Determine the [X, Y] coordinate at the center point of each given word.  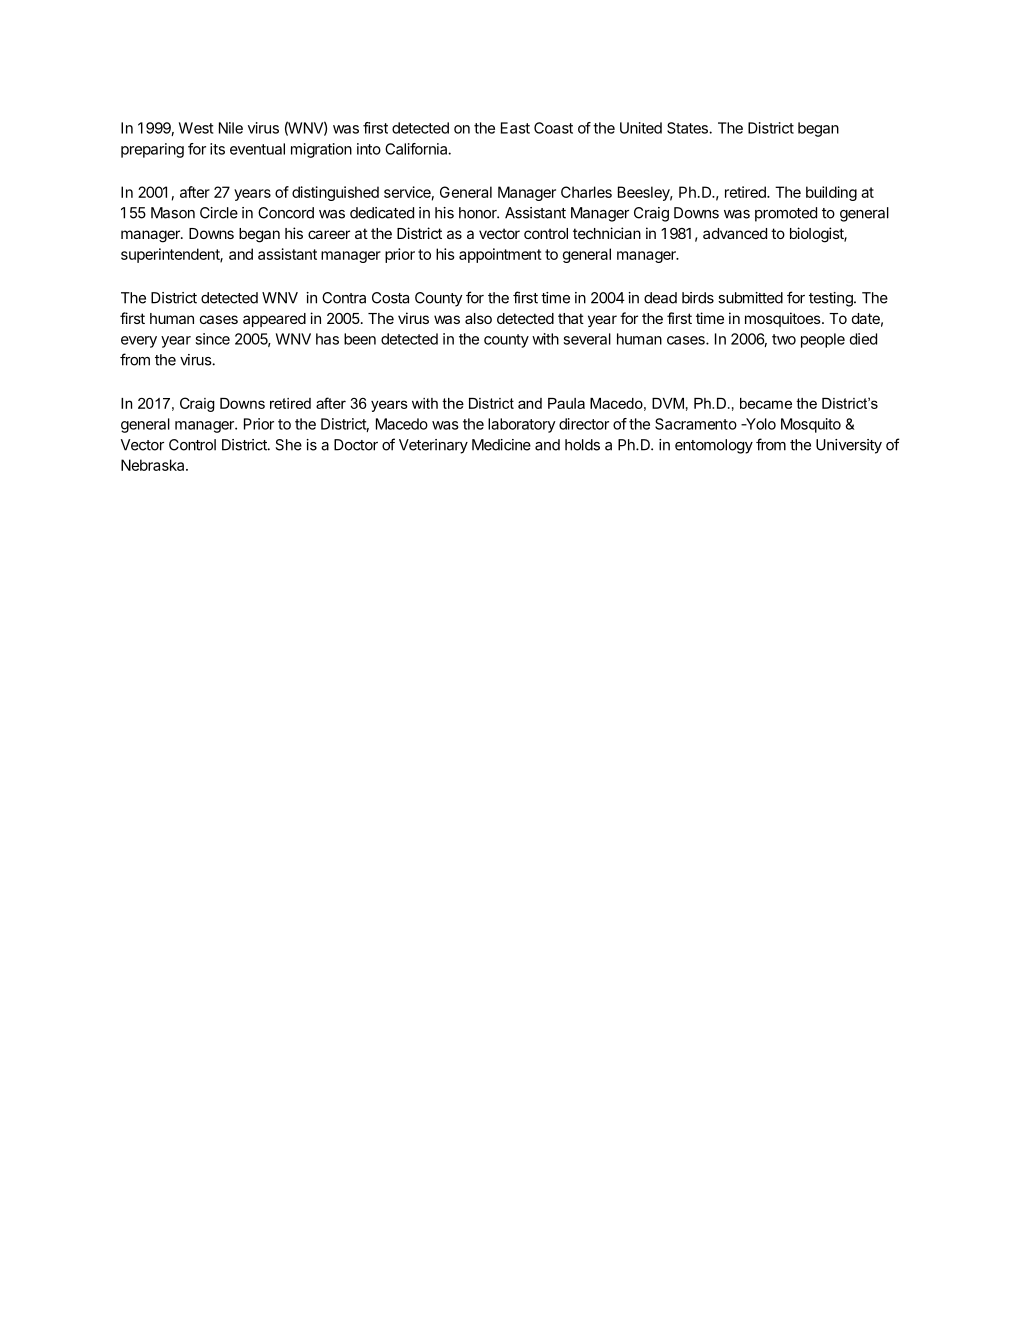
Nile [231, 128]
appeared [274, 320]
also [478, 318]
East [515, 128]
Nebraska [154, 465]
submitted [750, 298]
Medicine [501, 445]
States [688, 128]
